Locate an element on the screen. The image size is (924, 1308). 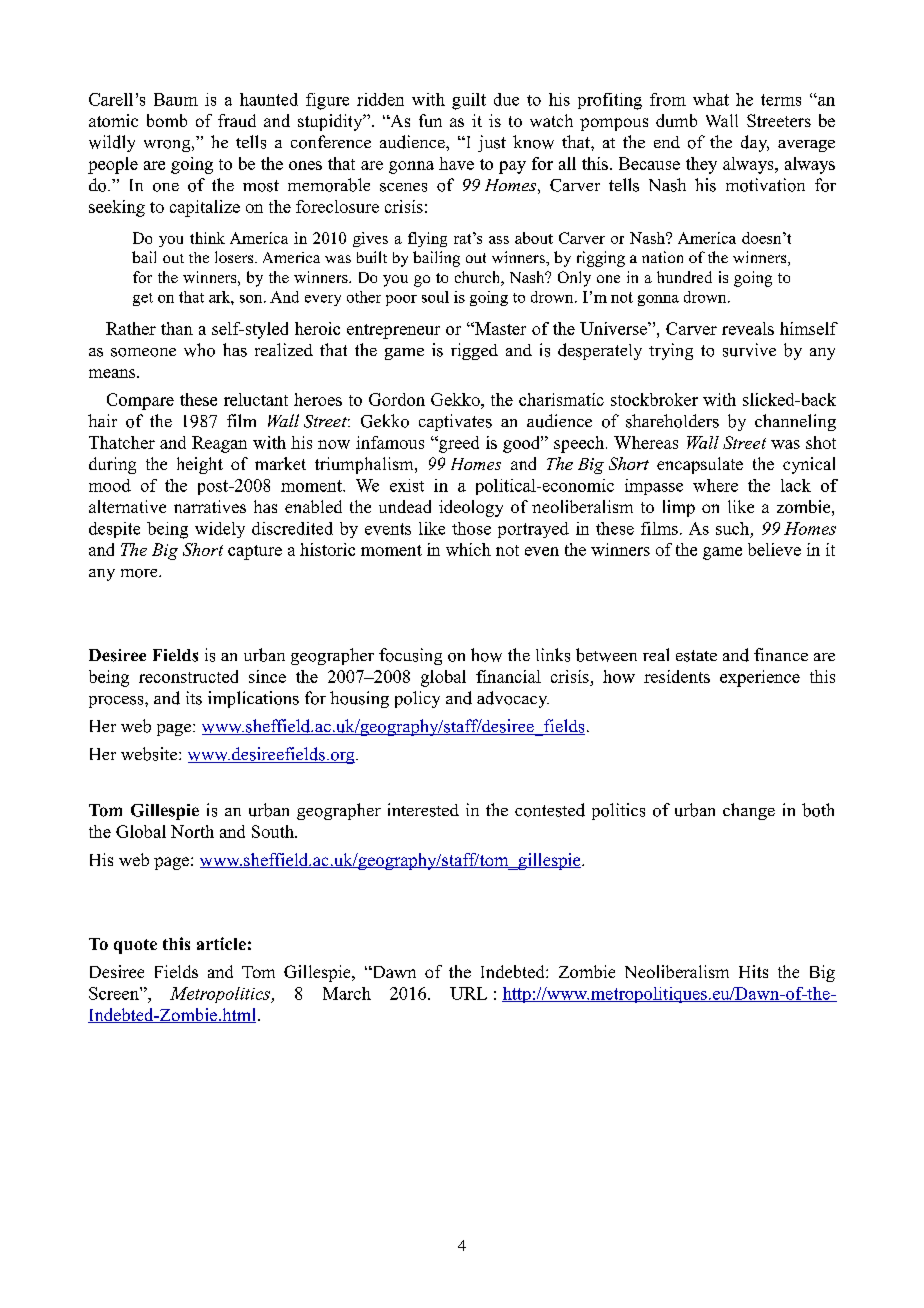
believe is located at coordinates (774, 549).
